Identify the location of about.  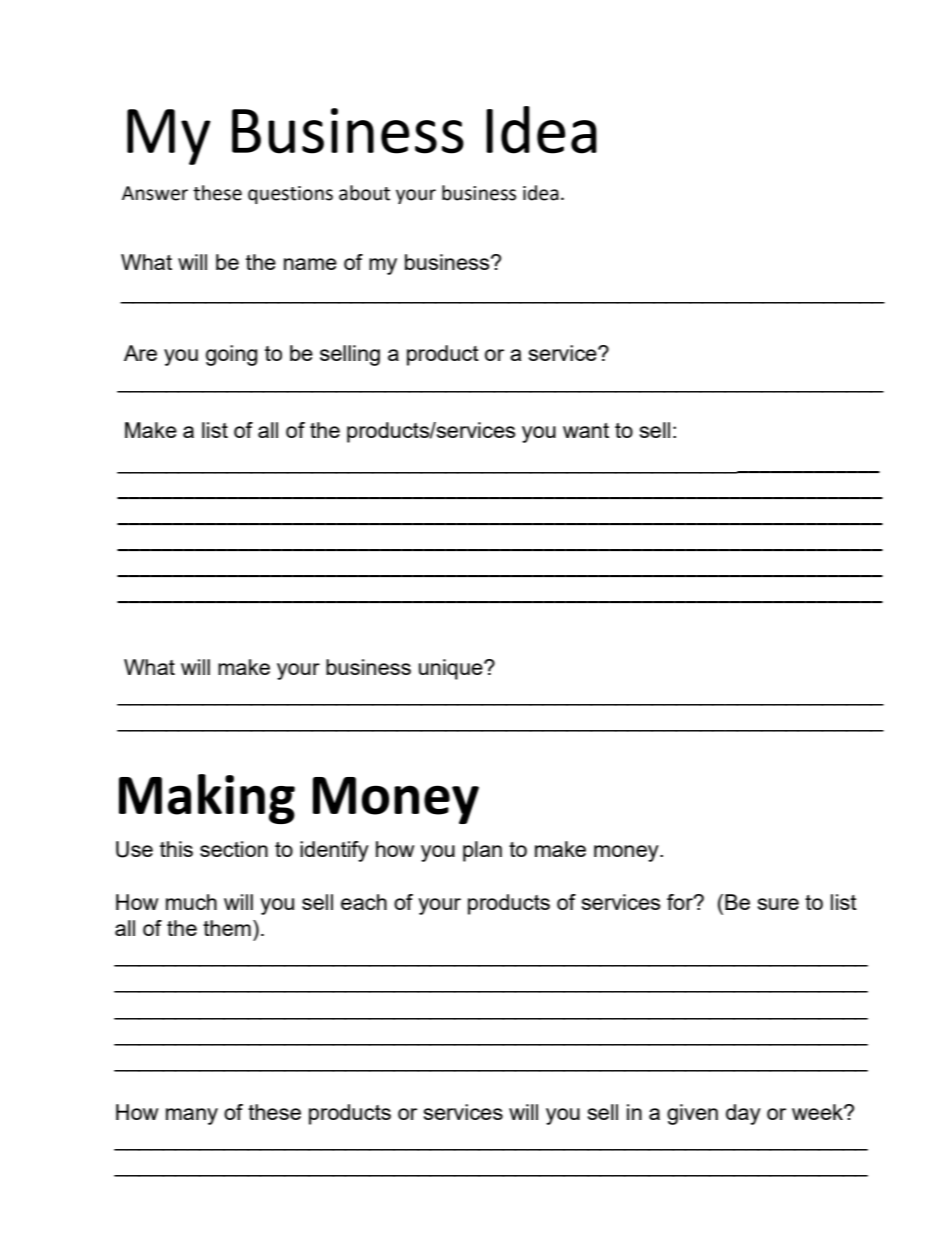
(364, 193).
